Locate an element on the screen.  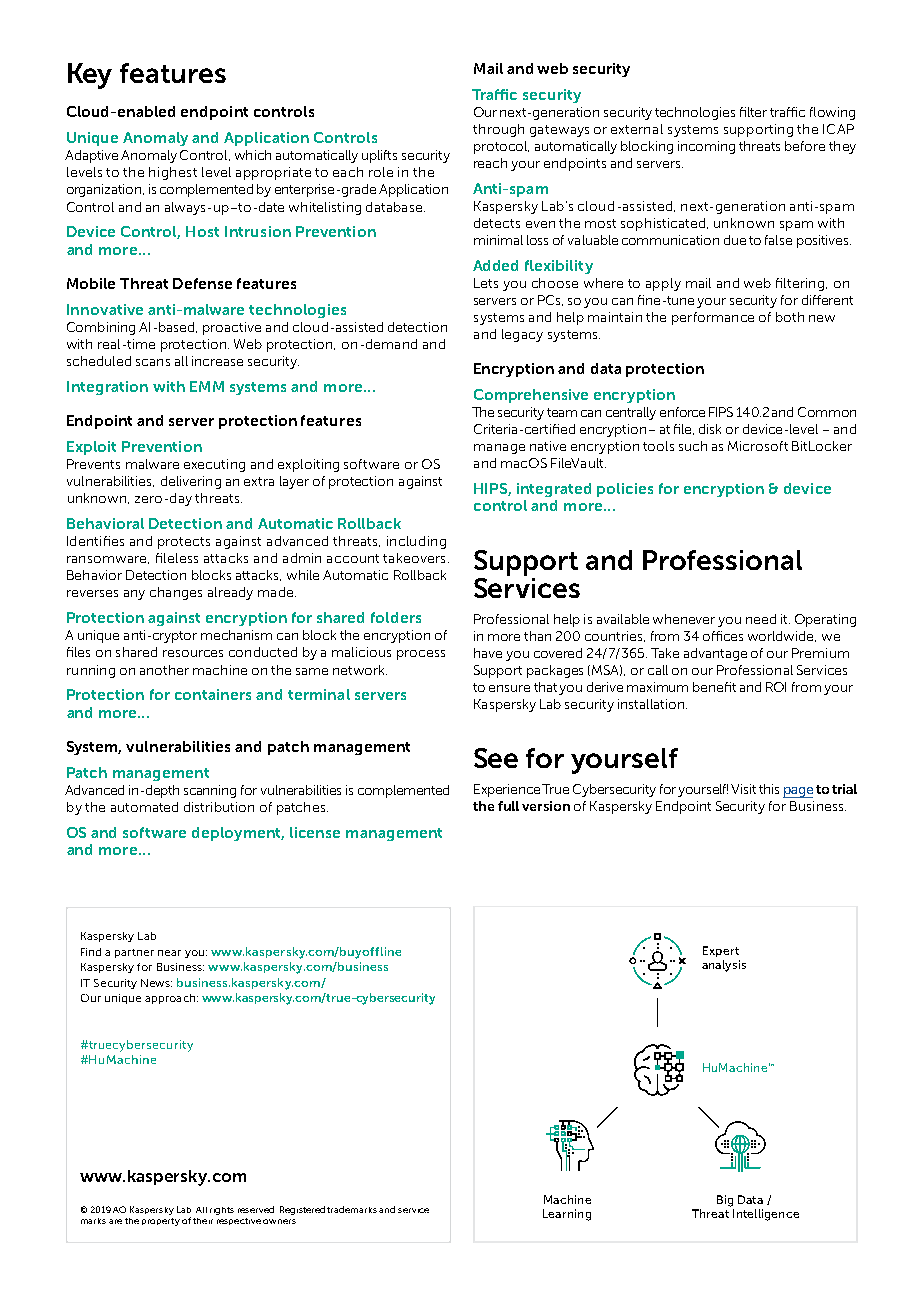
native is located at coordinates (548, 446).
